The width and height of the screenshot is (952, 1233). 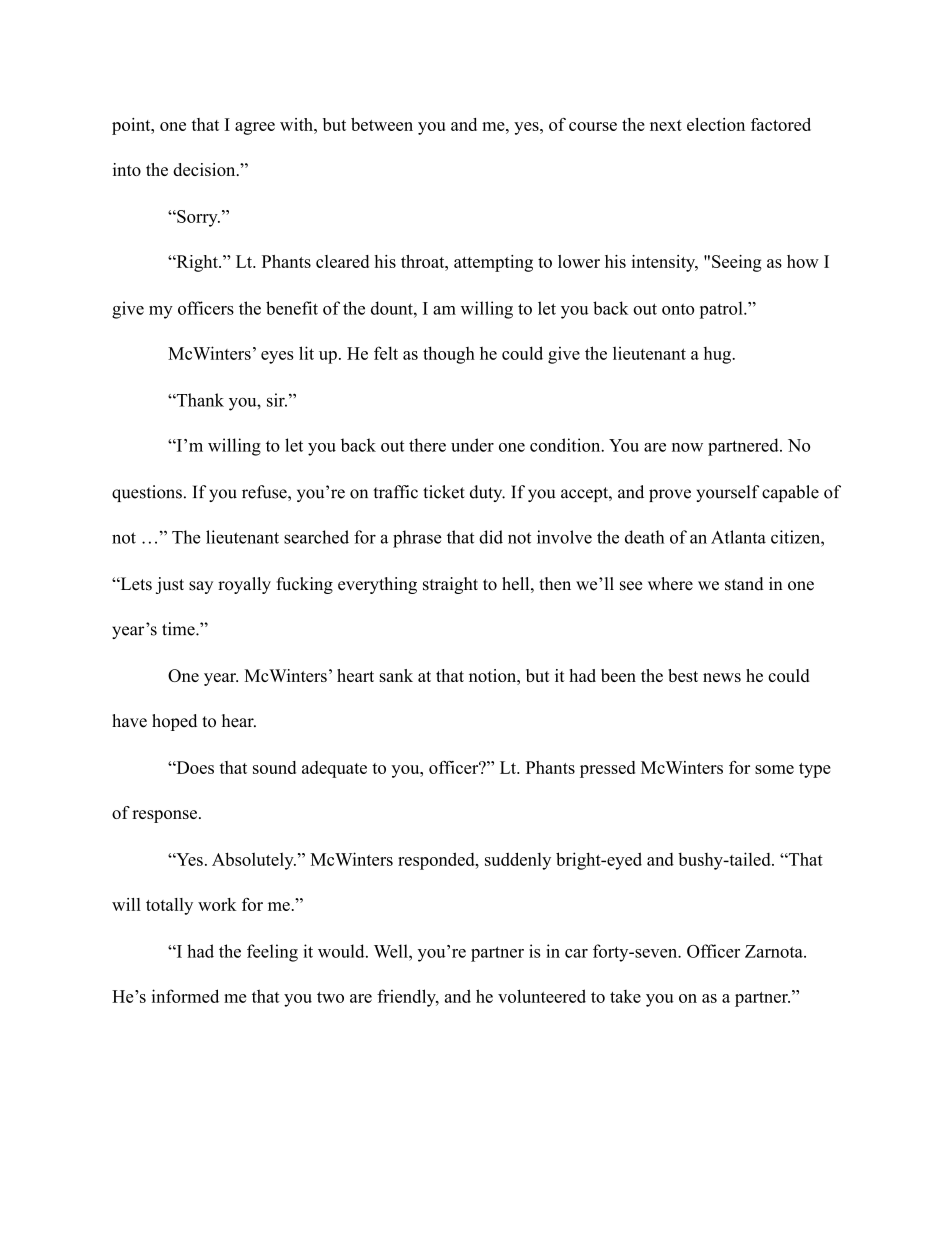 I want to click on decision, so click(x=205, y=169).
